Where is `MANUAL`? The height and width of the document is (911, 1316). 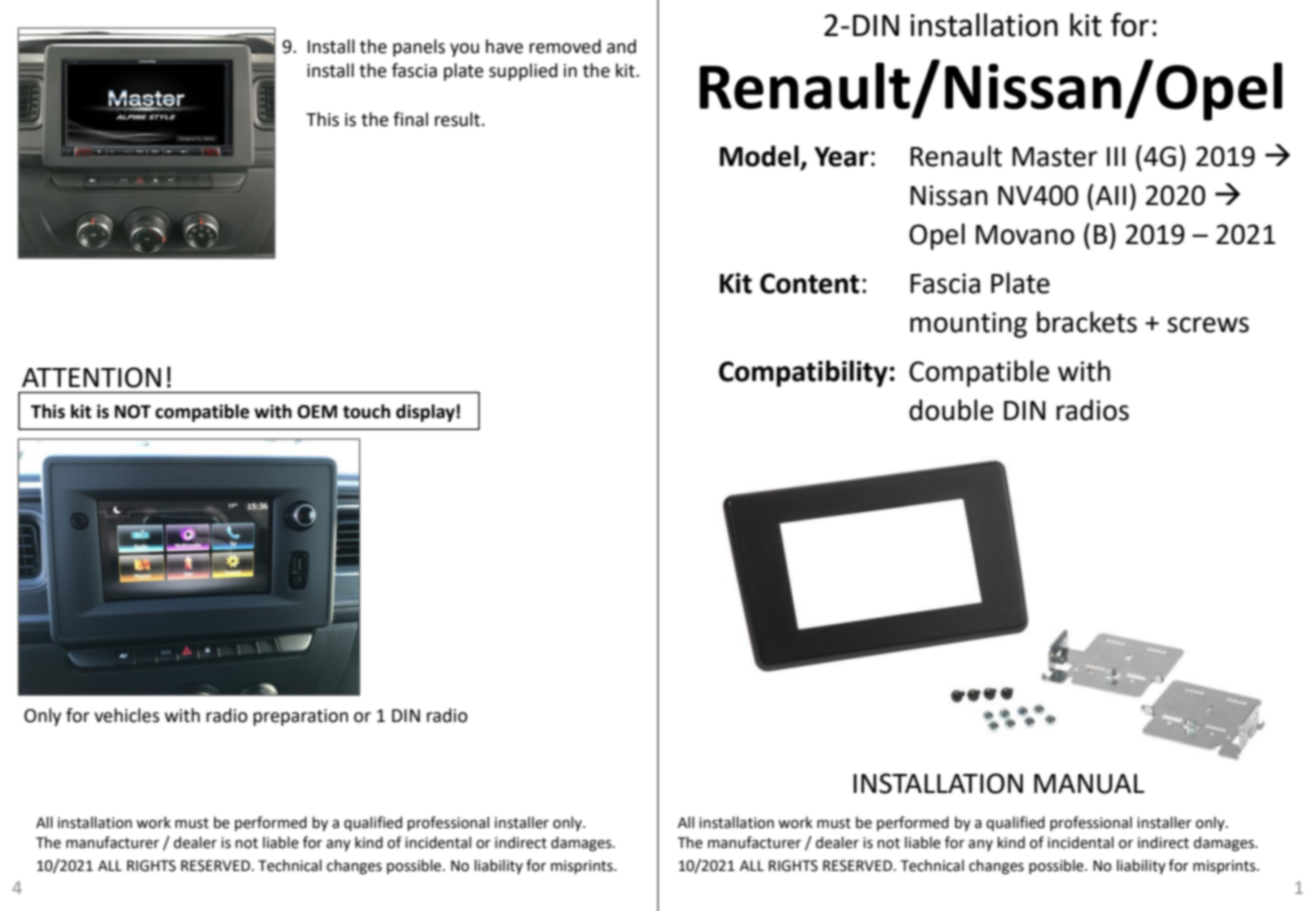 MANUAL is located at coordinates (1089, 784).
